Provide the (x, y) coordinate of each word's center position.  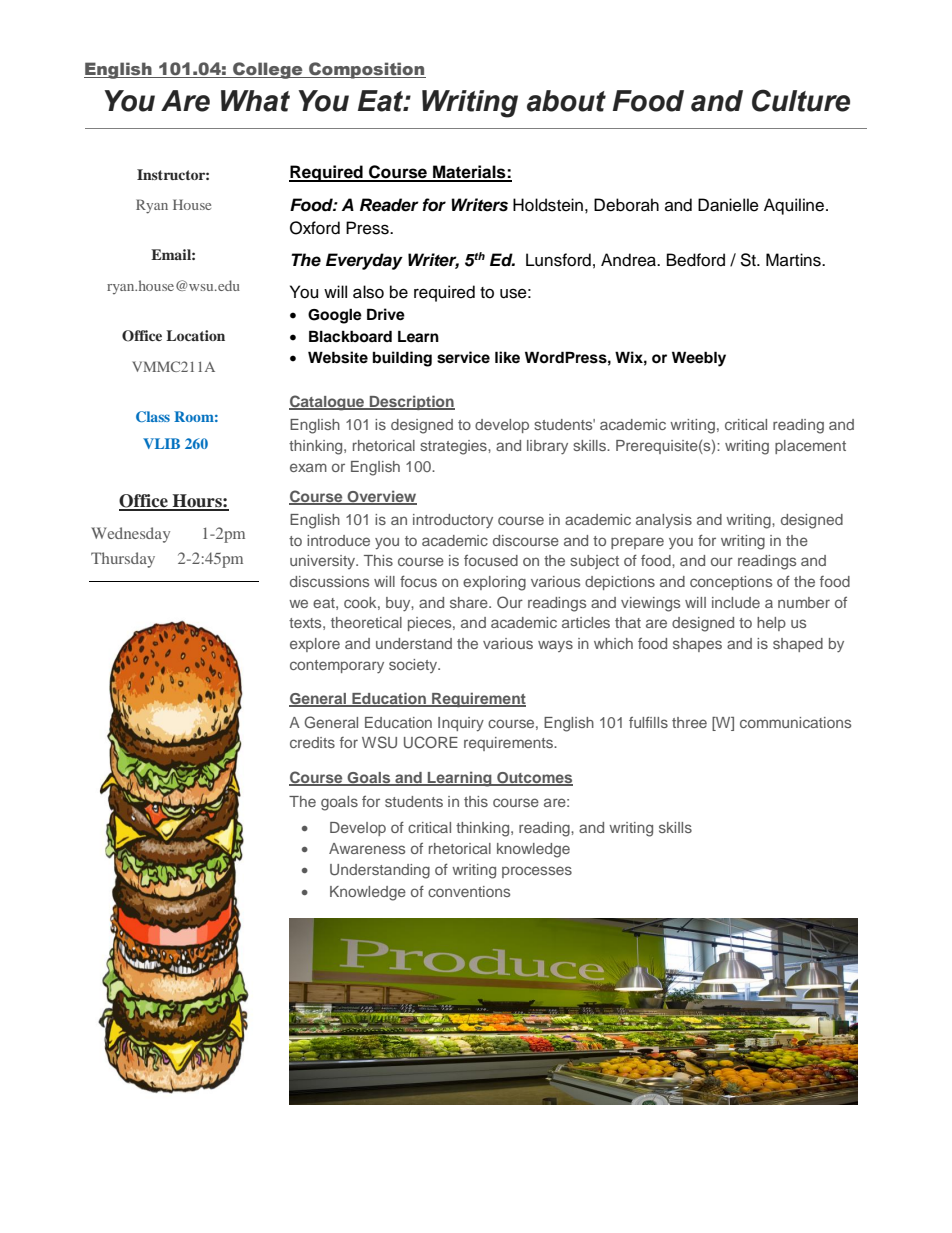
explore (315, 645)
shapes (697, 645)
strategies (454, 447)
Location (195, 335)
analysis (664, 521)
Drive (386, 314)
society (414, 666)
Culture (801, 100)
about (566, 101)
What (255, 101)
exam (308, 467)
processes (537, 872)
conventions (469, 891)
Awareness (367, 848)
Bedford (696, 260)
